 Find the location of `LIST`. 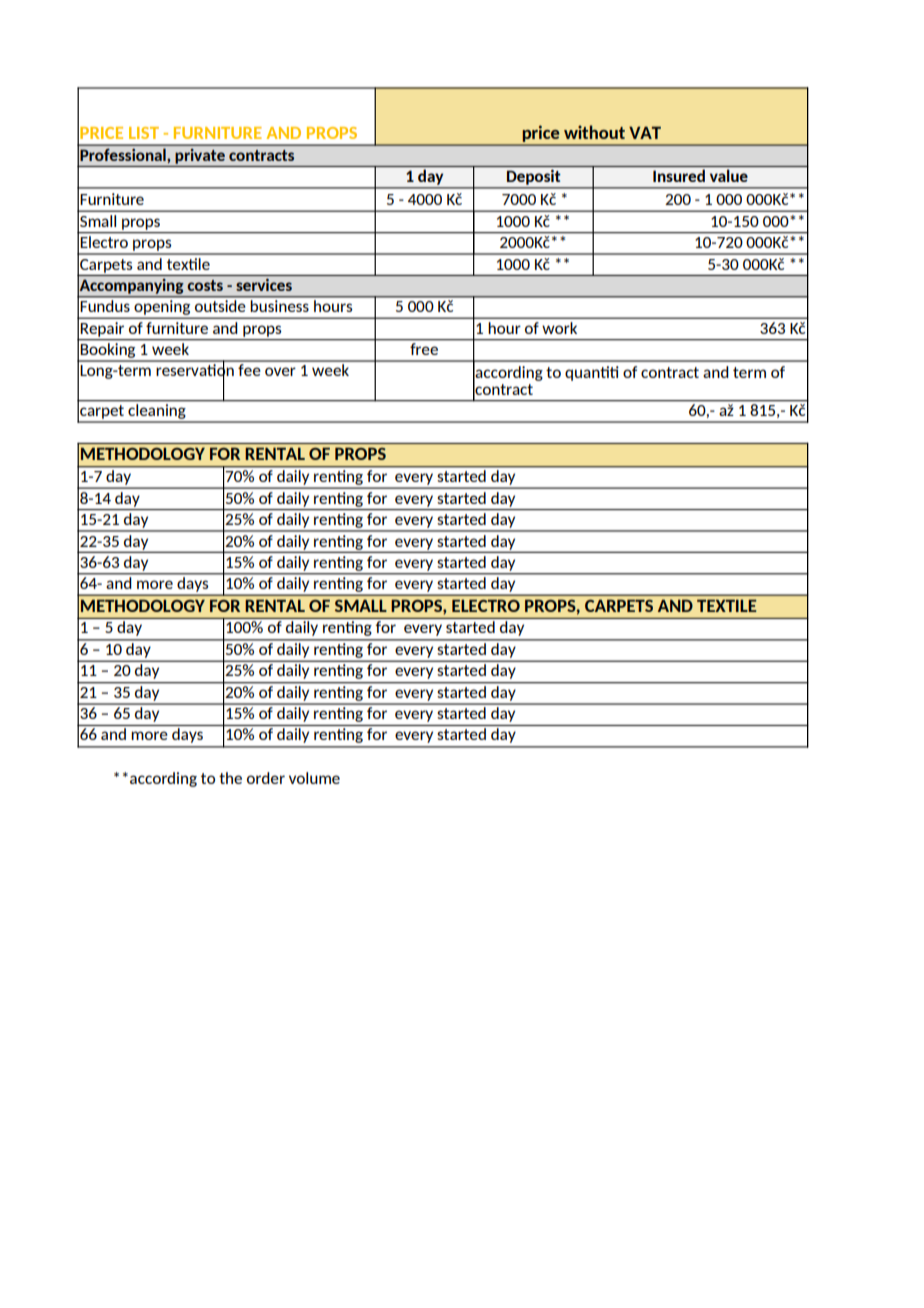

LIST is located at coordinates (144, 133).
